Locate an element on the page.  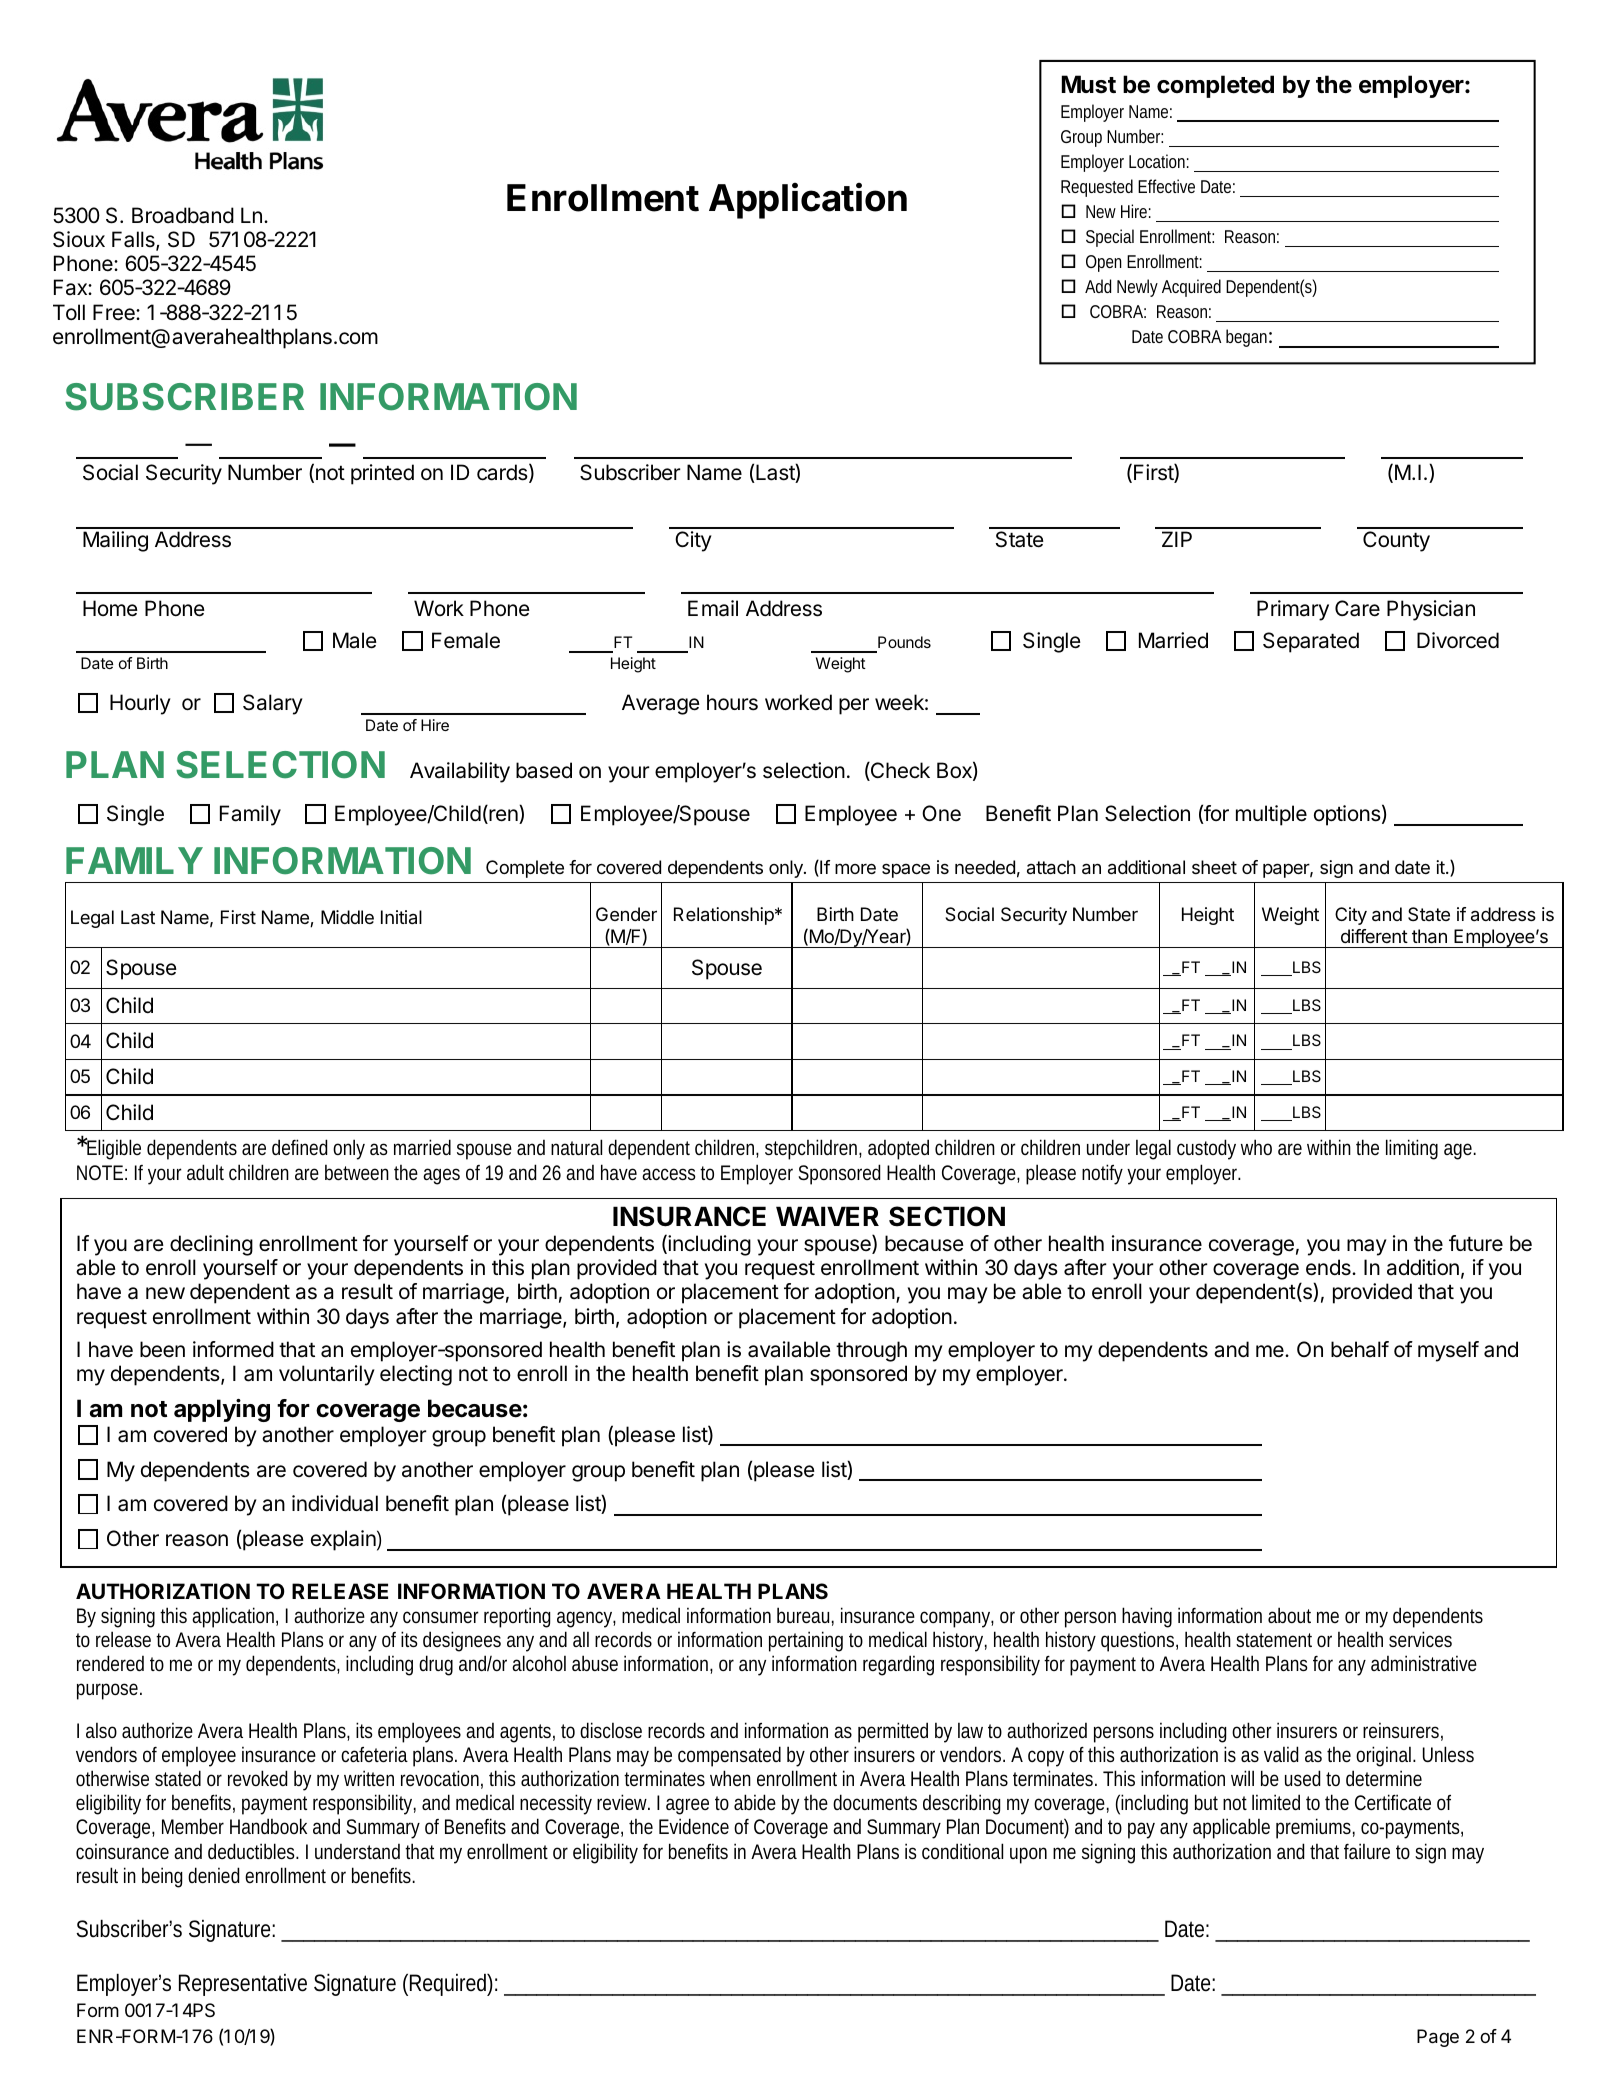
Evidence is located at coordinates (694, 1826).
